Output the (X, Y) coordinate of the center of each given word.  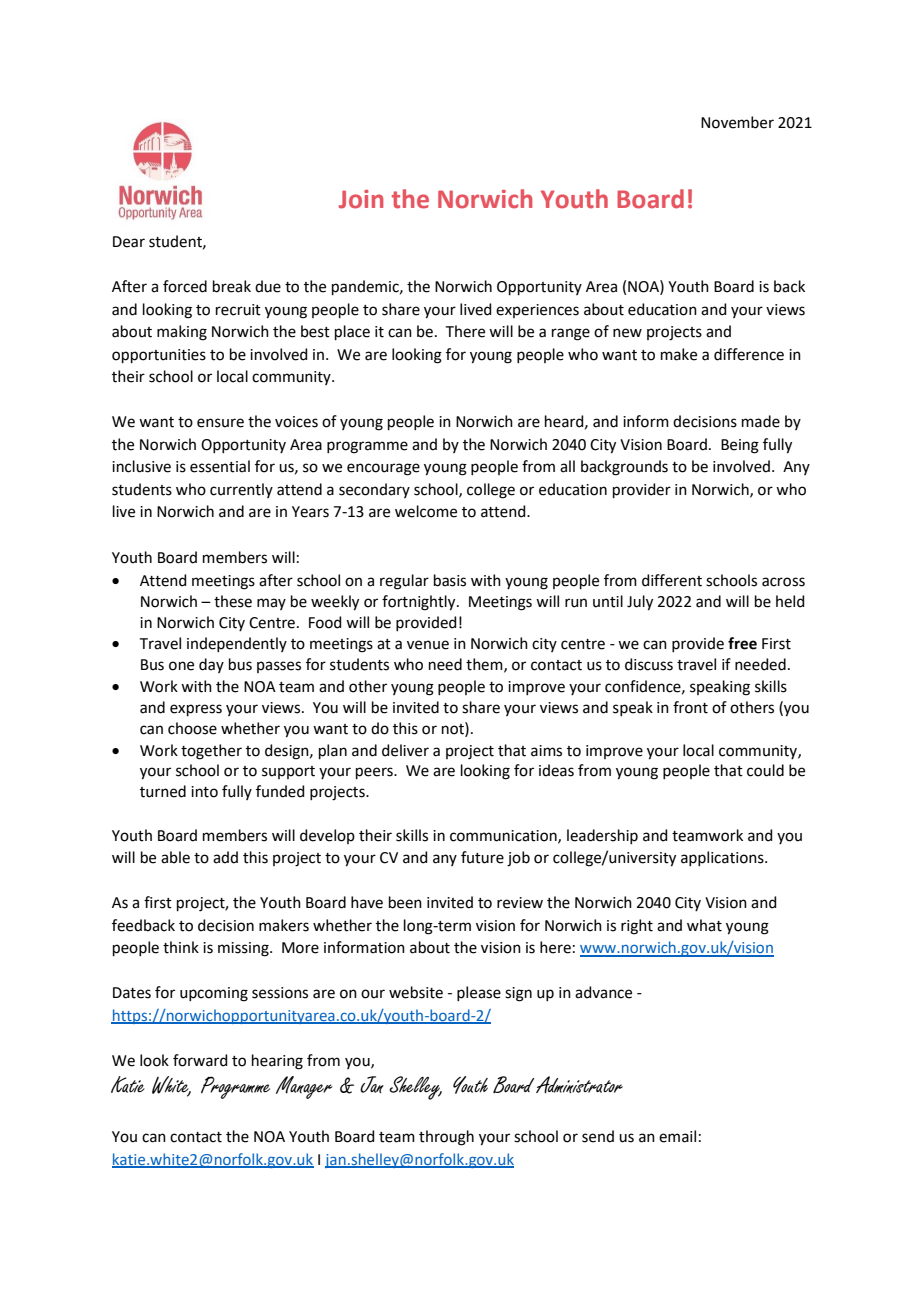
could (765, 770)
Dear (129, 242)
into (204, 792)
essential (220, 466)
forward (200, 1060)
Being (740, 446)
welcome (426, 511)
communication (504, 836)
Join (361, 199)
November (737, 122)
